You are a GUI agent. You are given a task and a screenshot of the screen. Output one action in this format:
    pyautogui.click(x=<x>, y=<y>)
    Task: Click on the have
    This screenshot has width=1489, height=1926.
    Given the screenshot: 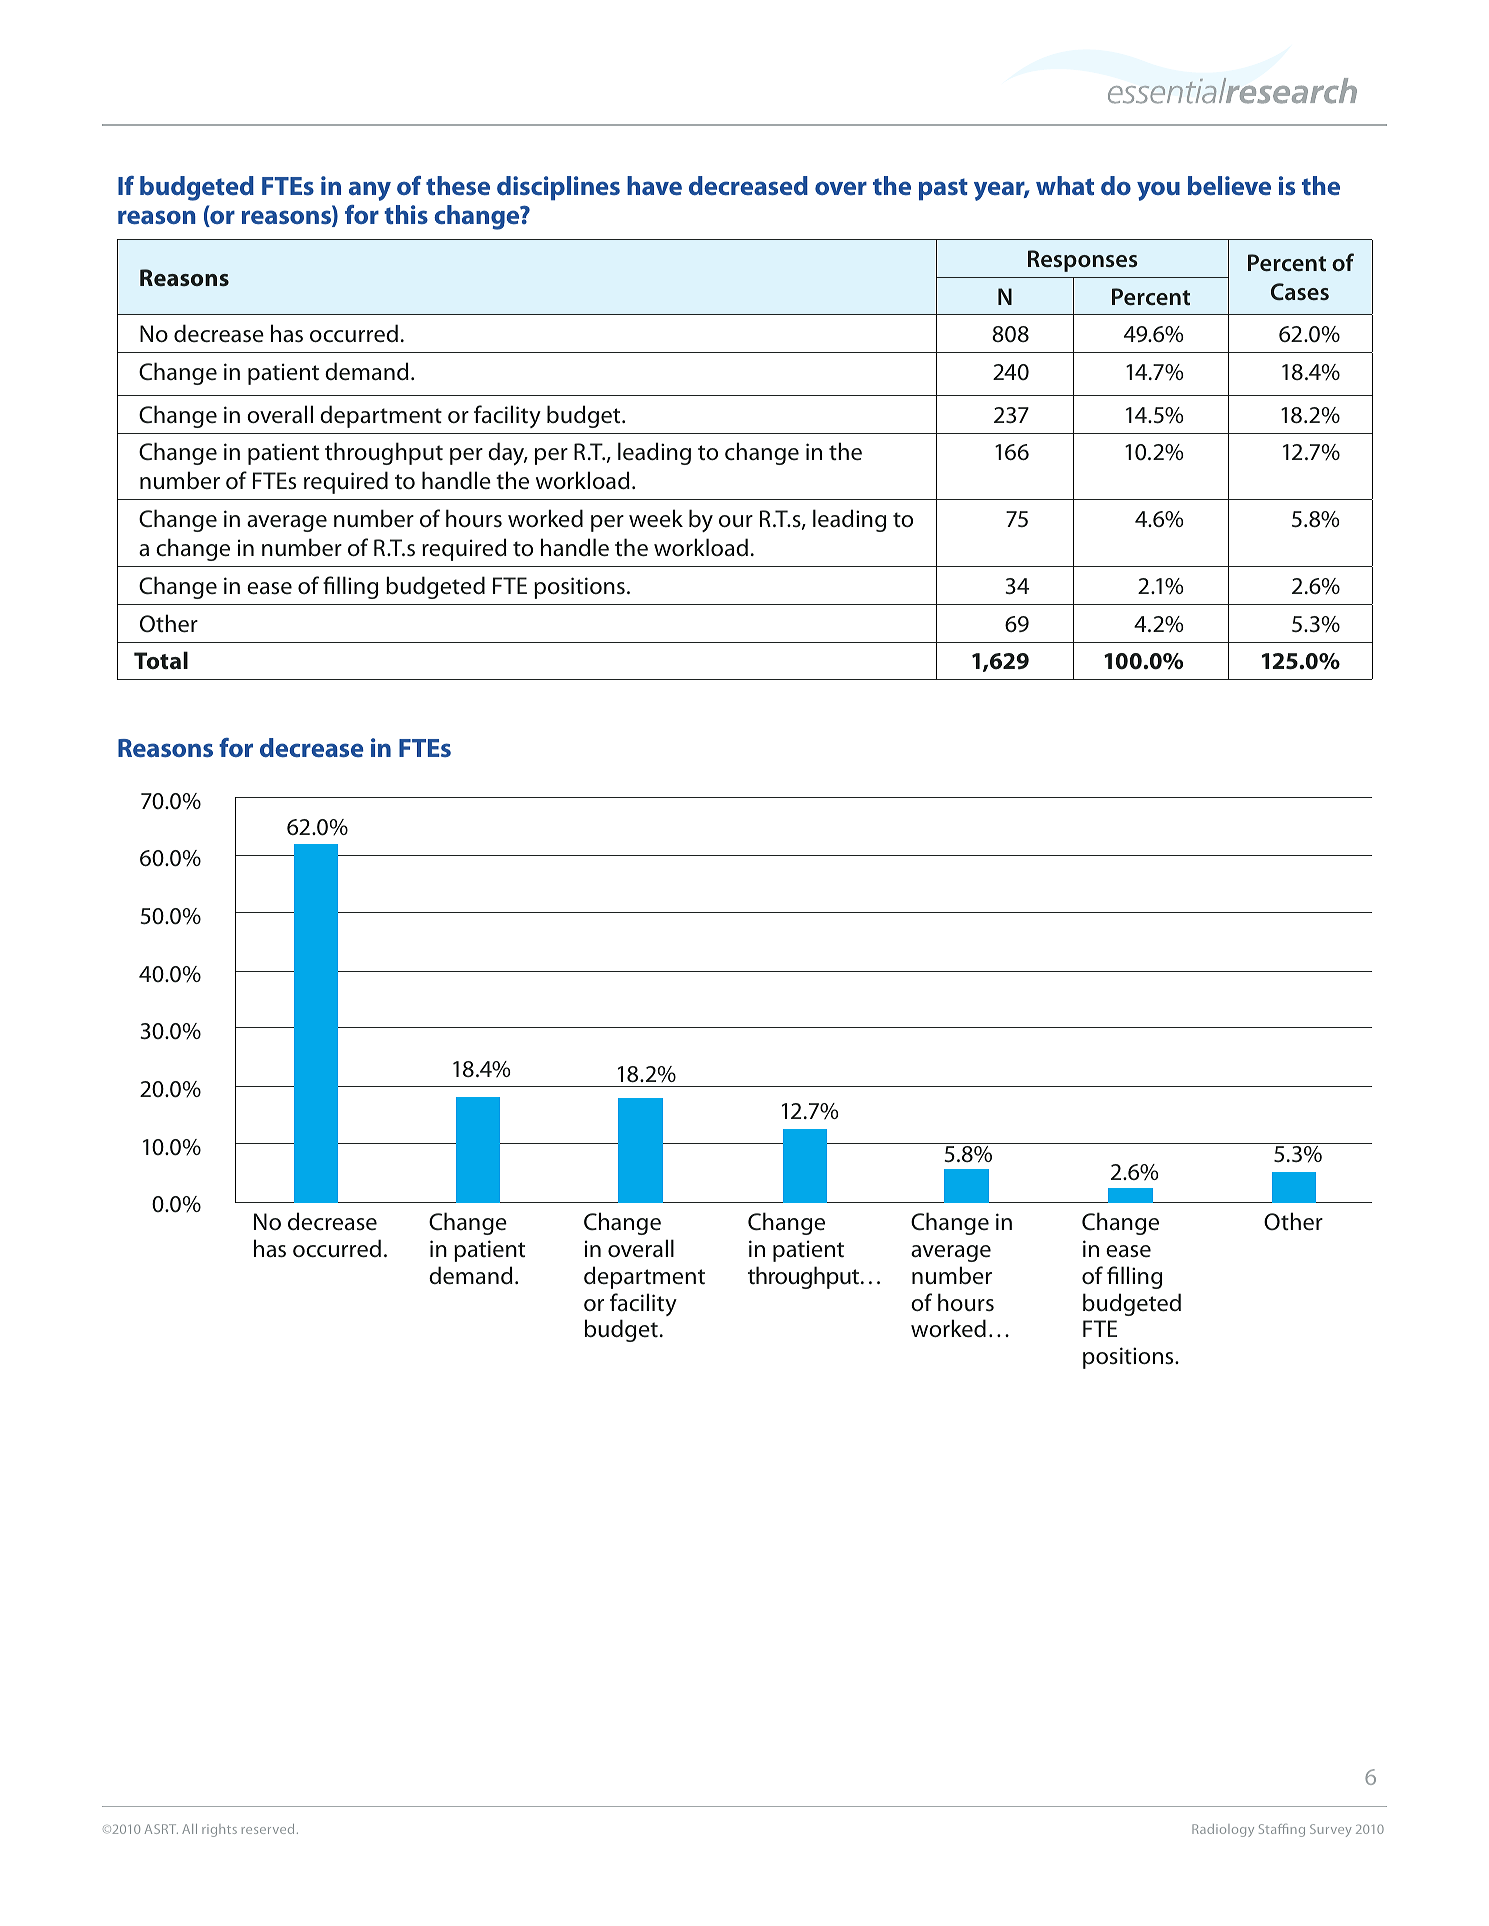 What is the action you would take?
    pyautogui.click(x=654, y=185)
